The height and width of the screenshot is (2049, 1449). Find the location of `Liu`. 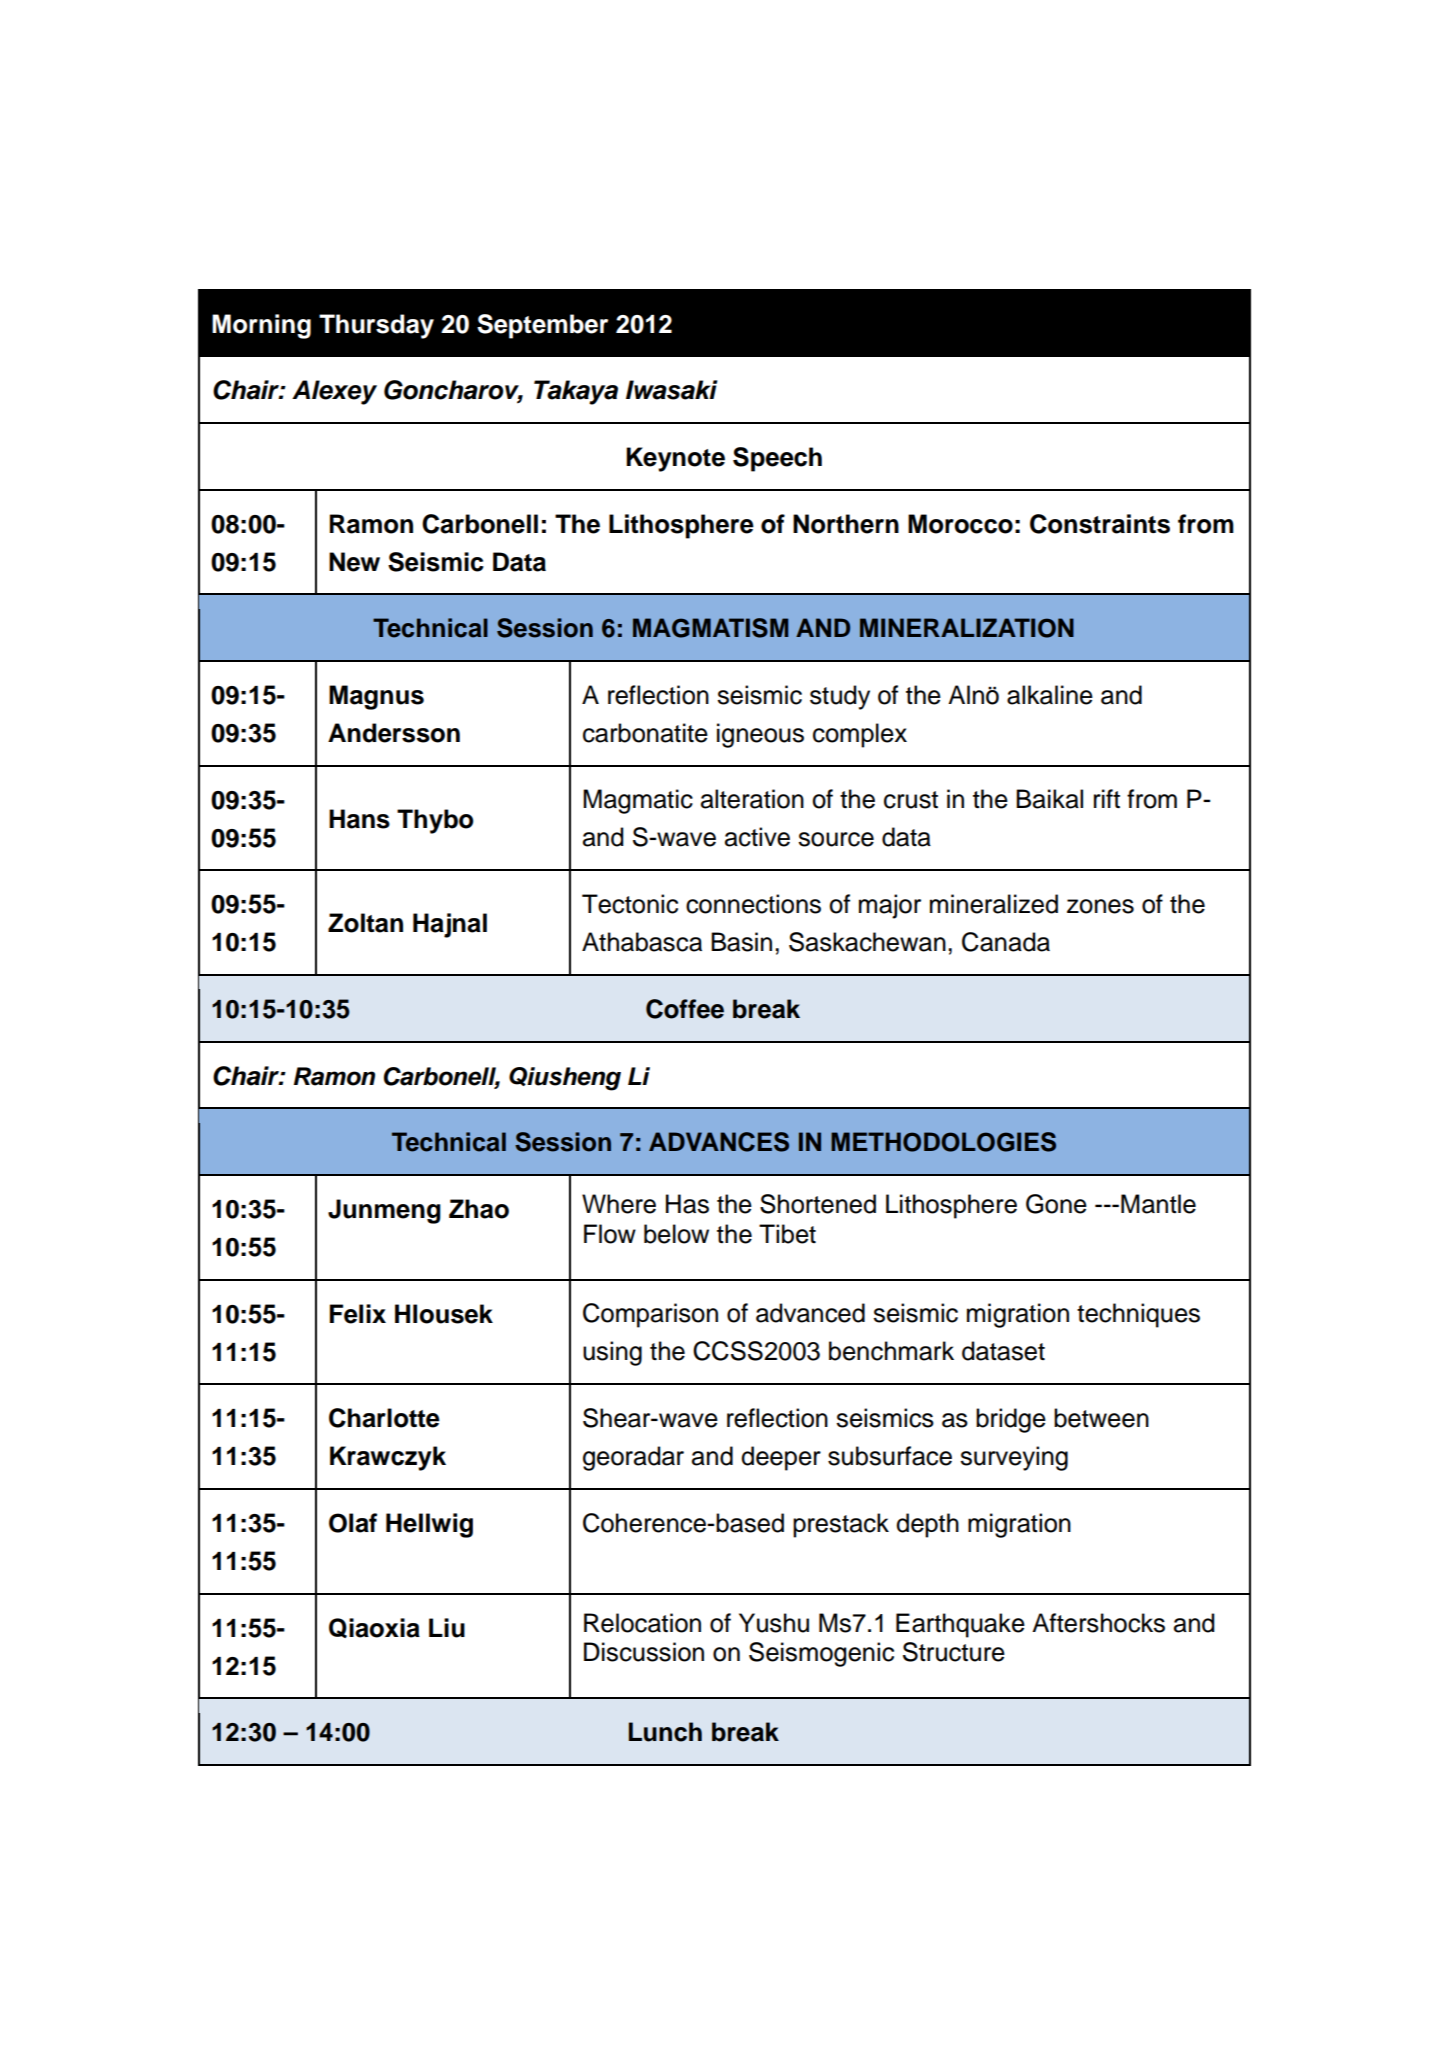

Liu is located at coordinates (447, 1628).
